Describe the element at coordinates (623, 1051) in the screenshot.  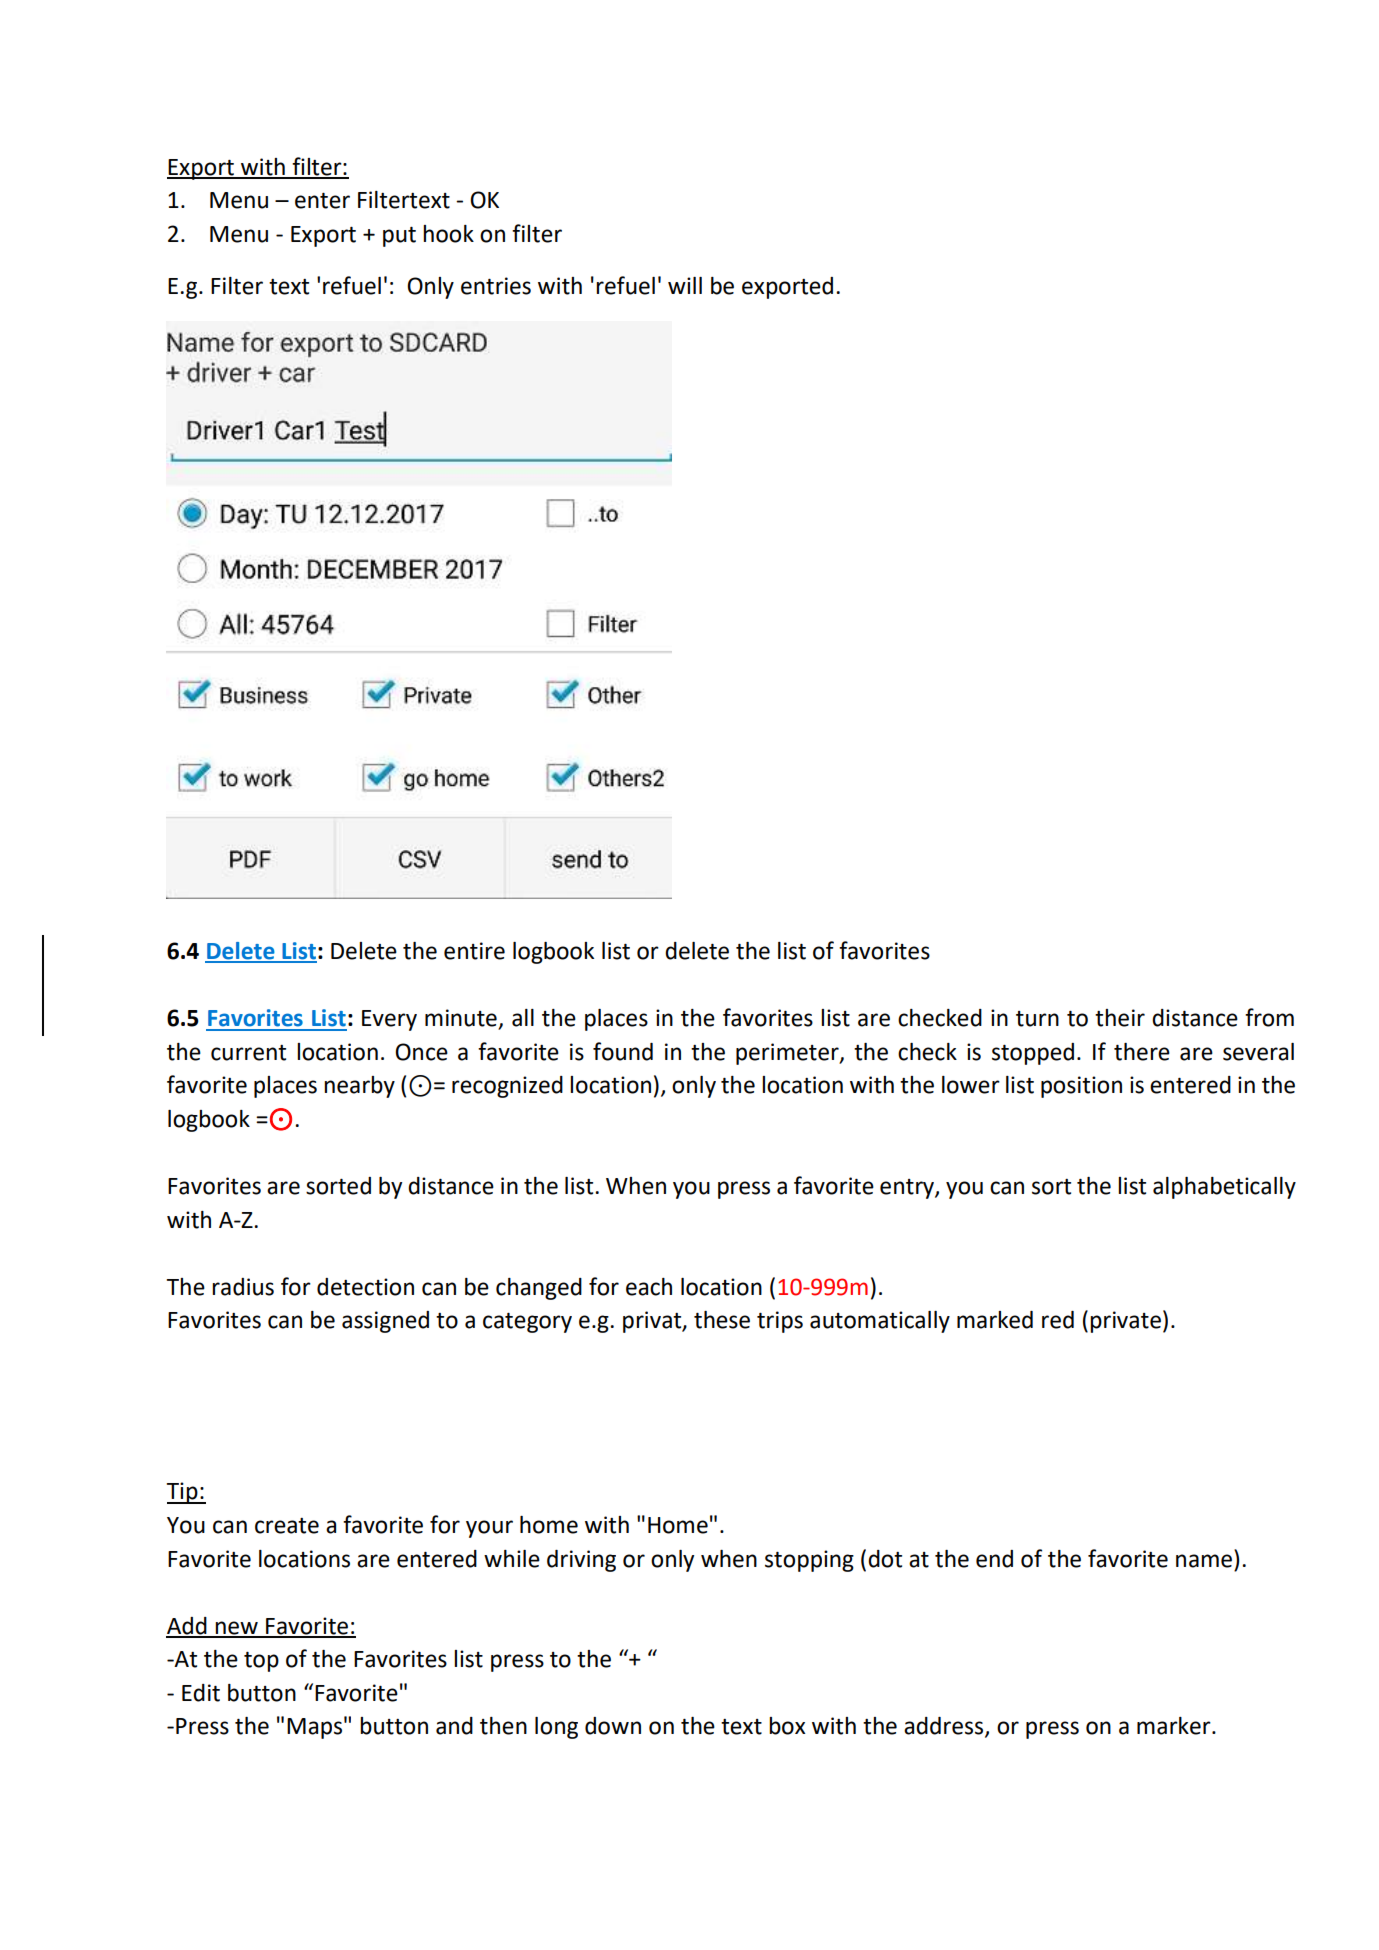
I see `found` at that location.
